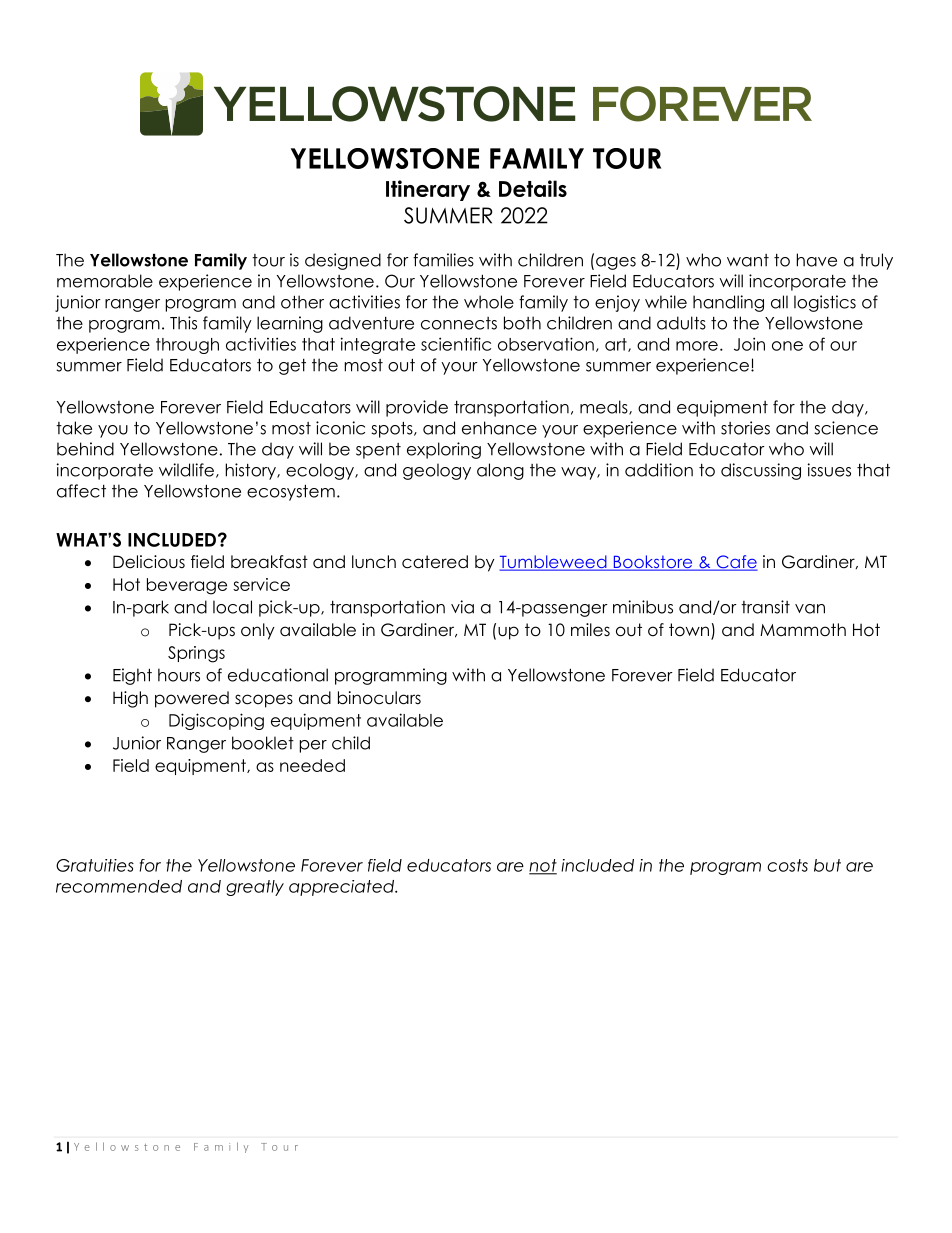  I want to click on Join, so click(749, 344).
